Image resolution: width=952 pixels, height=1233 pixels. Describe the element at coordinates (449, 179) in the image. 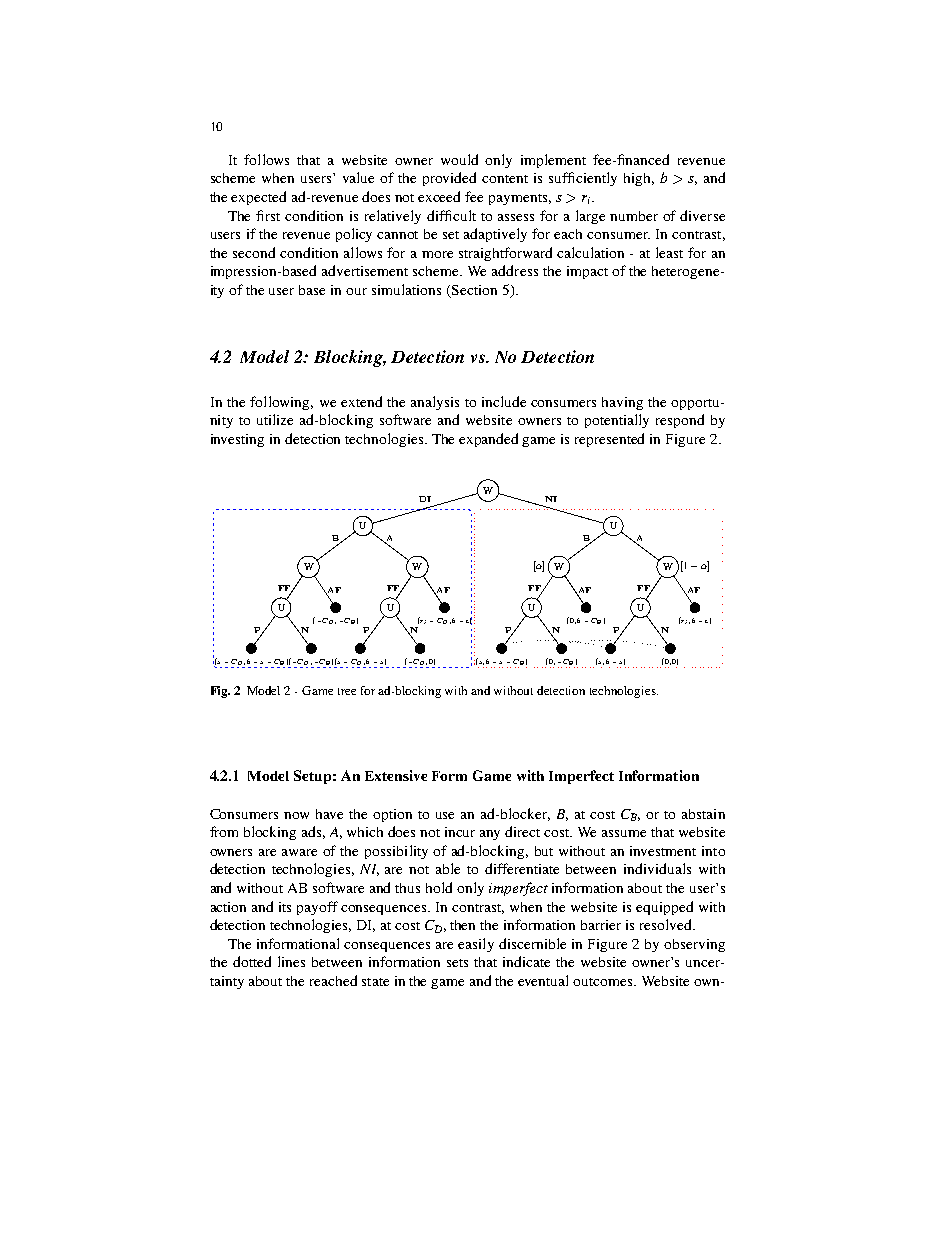

I see `provided` at that location.
